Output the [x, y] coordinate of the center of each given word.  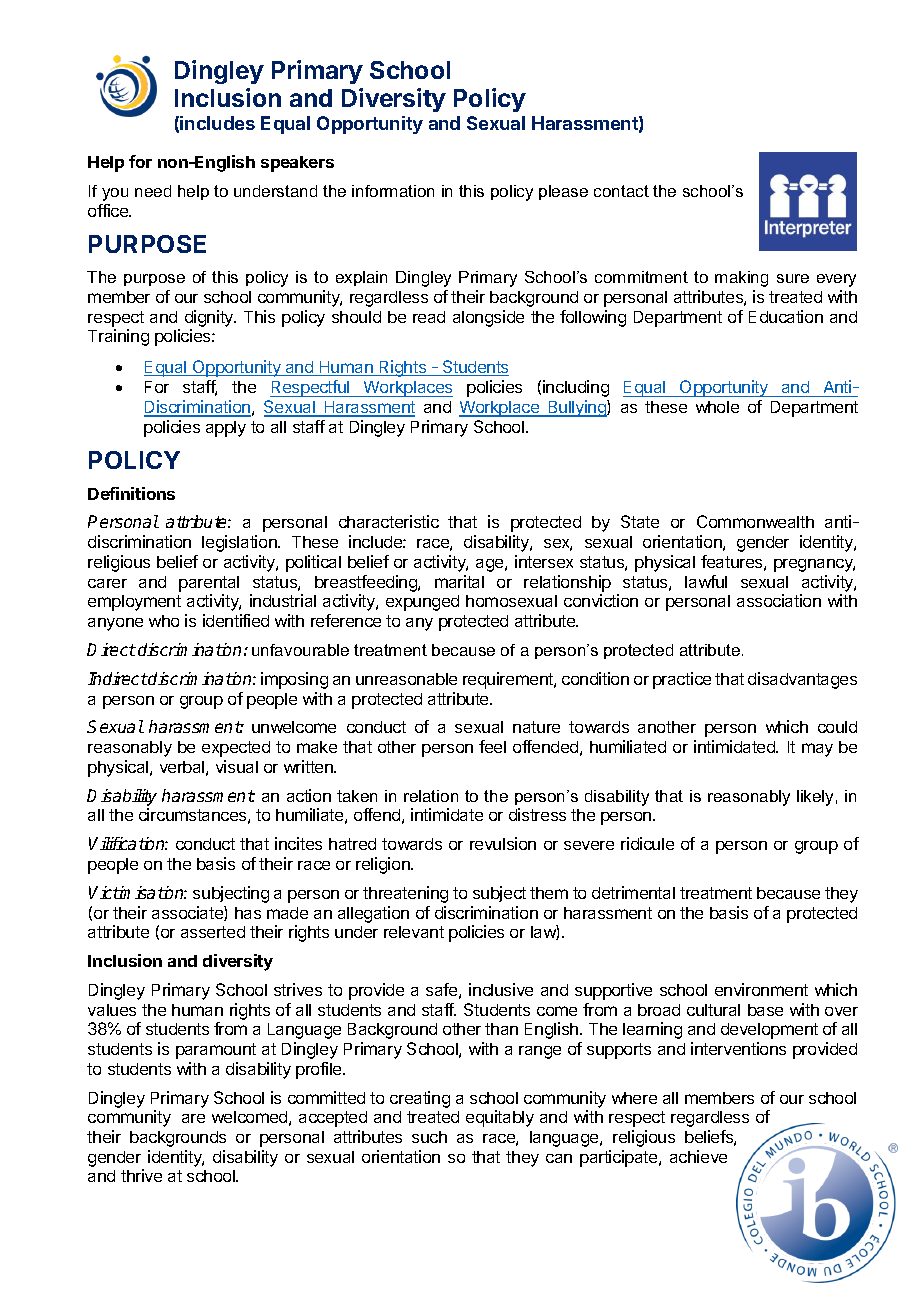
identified [236, 620]
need [153, 191]
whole [717, 407]
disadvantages [802, 680]
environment [761, 989]
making [741, 279]
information [393, 191]
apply [226, 429]
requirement [509, 680]
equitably [500, 1118]
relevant [414, 932]
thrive [141, 1175]
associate [188, 913]
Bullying [577, 408]
